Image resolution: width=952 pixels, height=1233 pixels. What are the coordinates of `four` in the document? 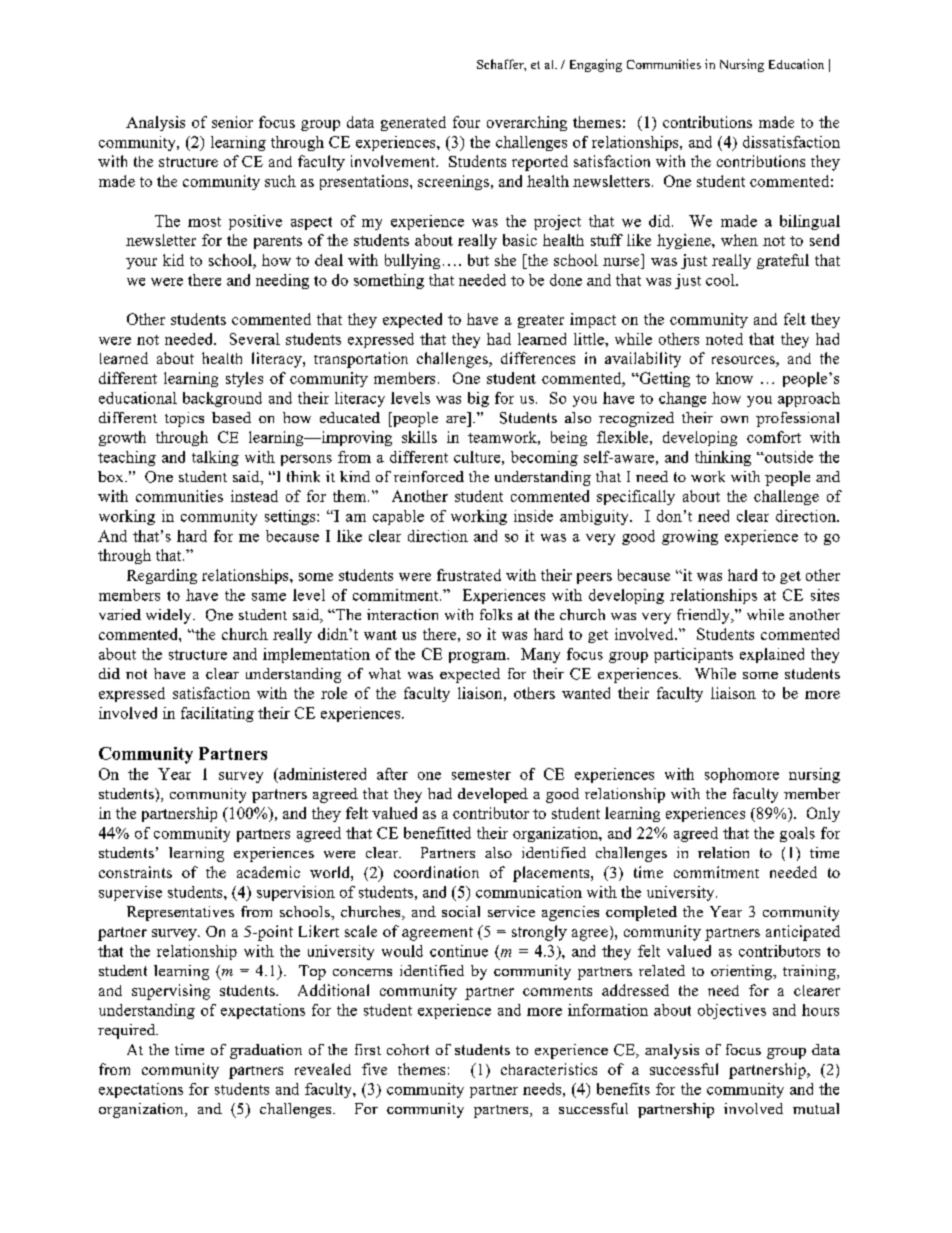 It's located at (466, 122).
